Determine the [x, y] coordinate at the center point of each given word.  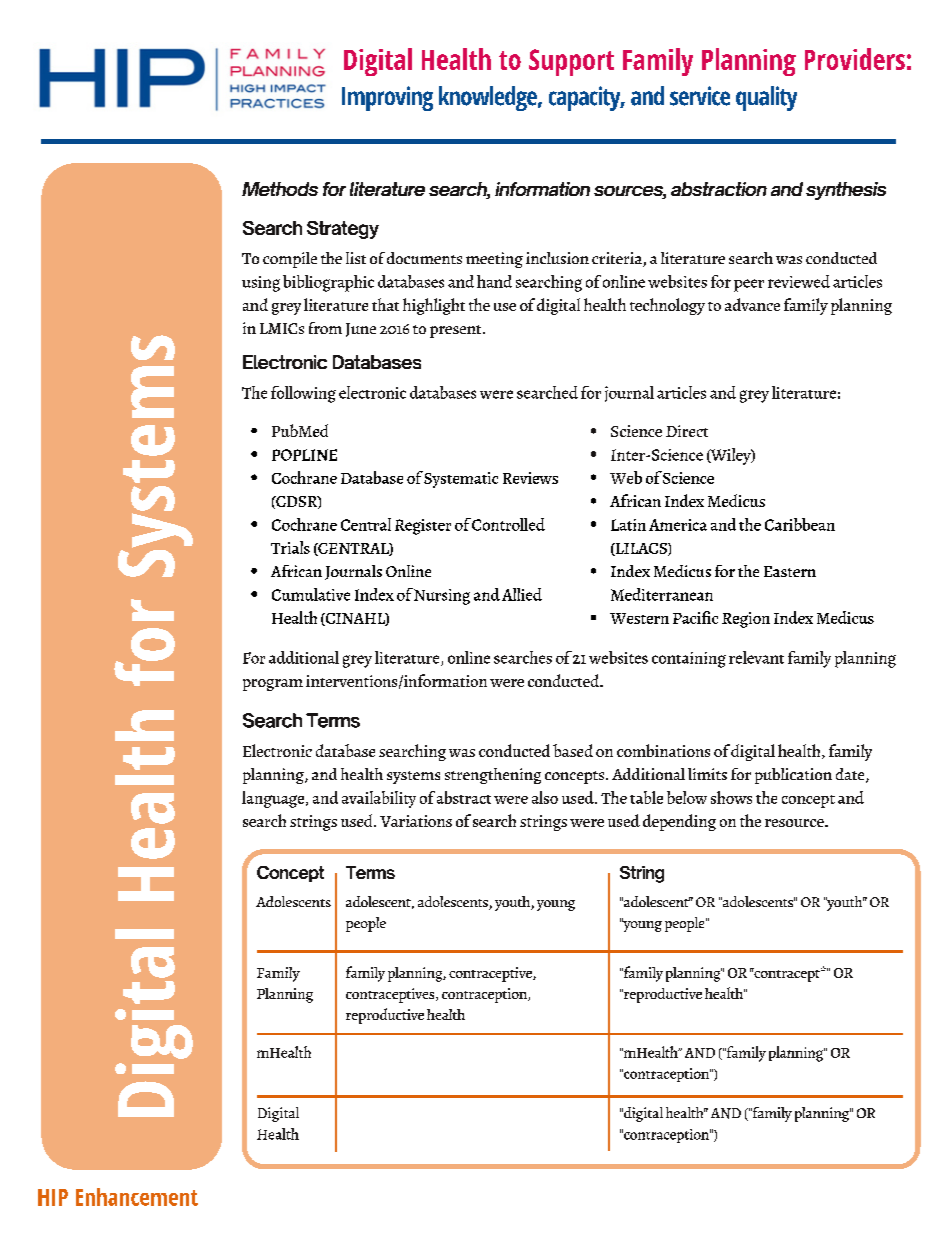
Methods [280, 189]
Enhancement [137, 1197]
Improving [387, 98]
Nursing [442, 597]
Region [746, 620]
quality [766, 98]
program [273, 685]
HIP [53, 1197]
